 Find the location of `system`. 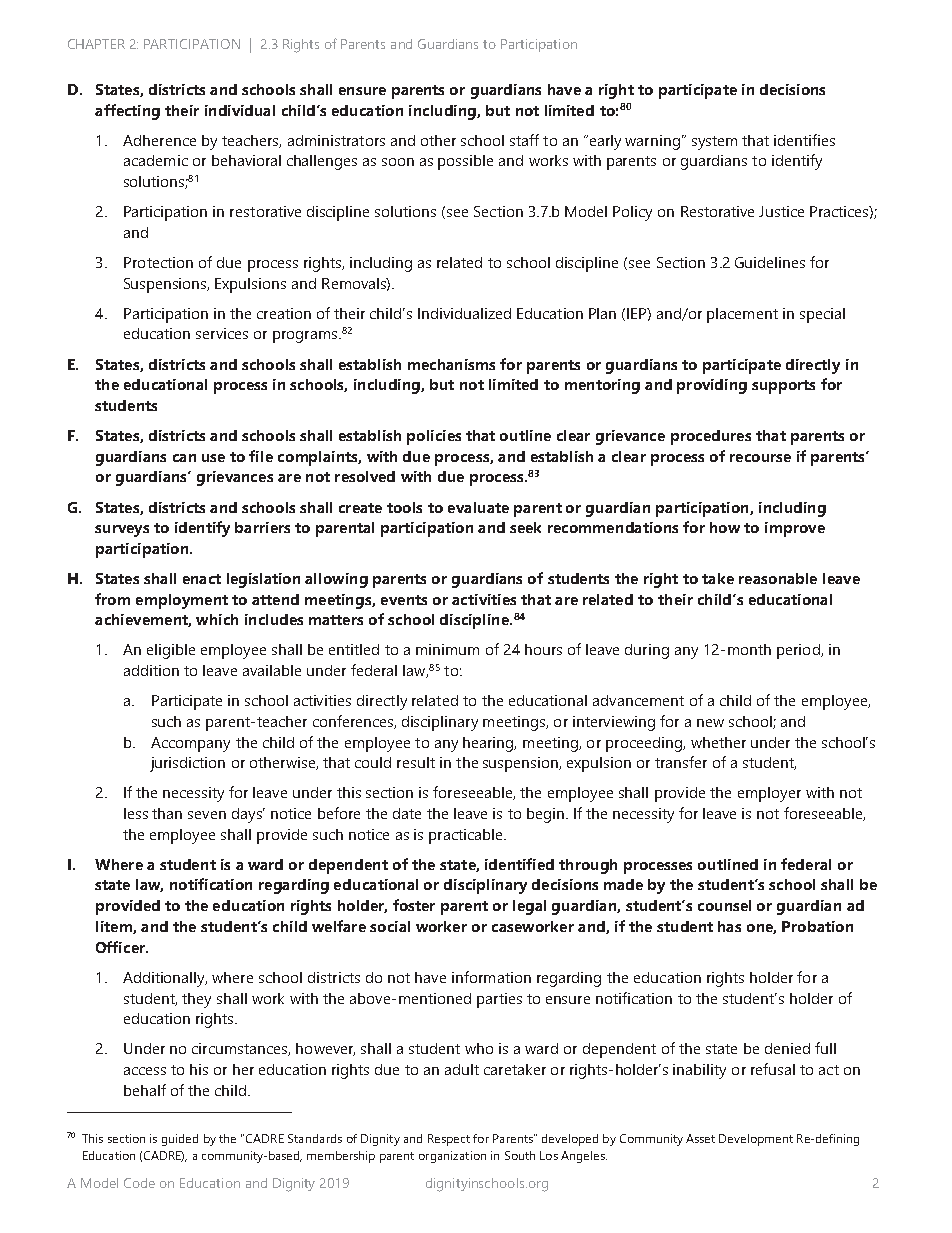

system is located at coordinates (714, 143).
